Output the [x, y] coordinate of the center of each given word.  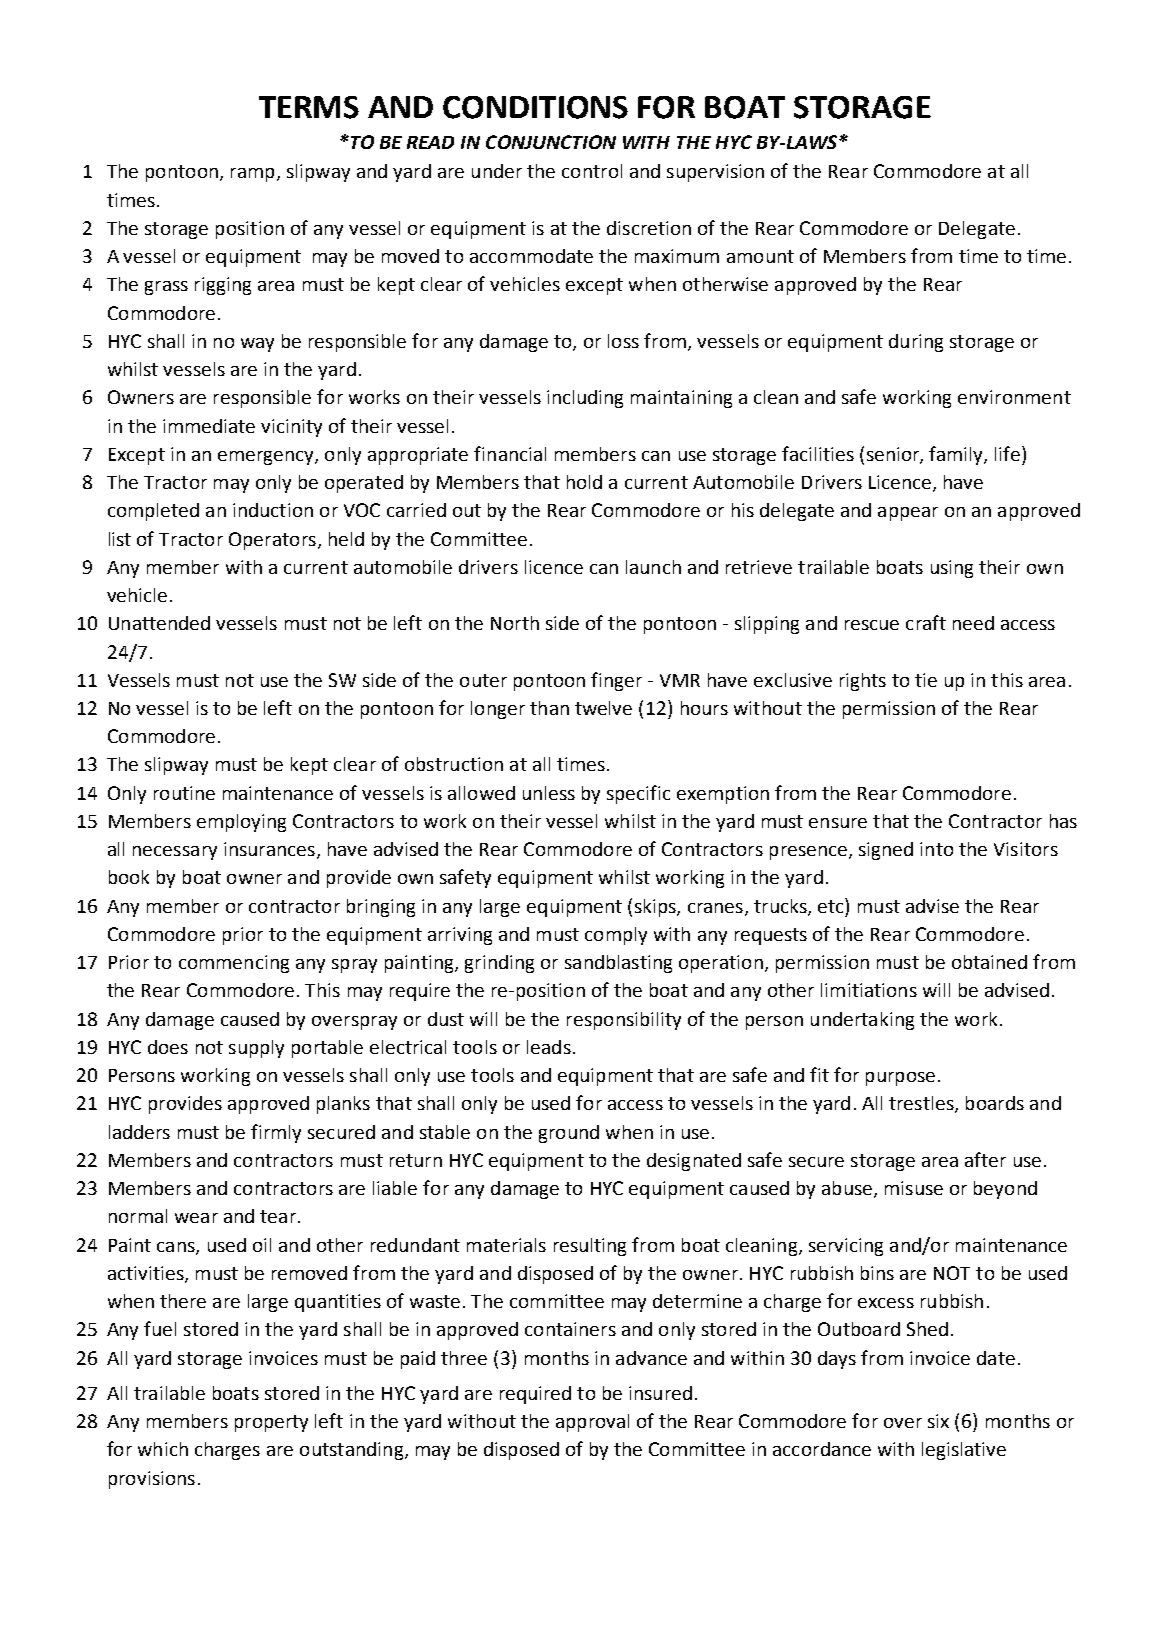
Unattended [159, 623]
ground [569, 1134]
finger [616, 681]
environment [1014, 397]
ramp [252, 175]
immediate [209, 426]
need [973, 623]
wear [196, 1218]
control [592, 171]
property [271, 1423]
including [585, 399]
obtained [989, 962]
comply [616, 936]
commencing [234, 964]
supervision [715, 173]
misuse [914, 1188]
